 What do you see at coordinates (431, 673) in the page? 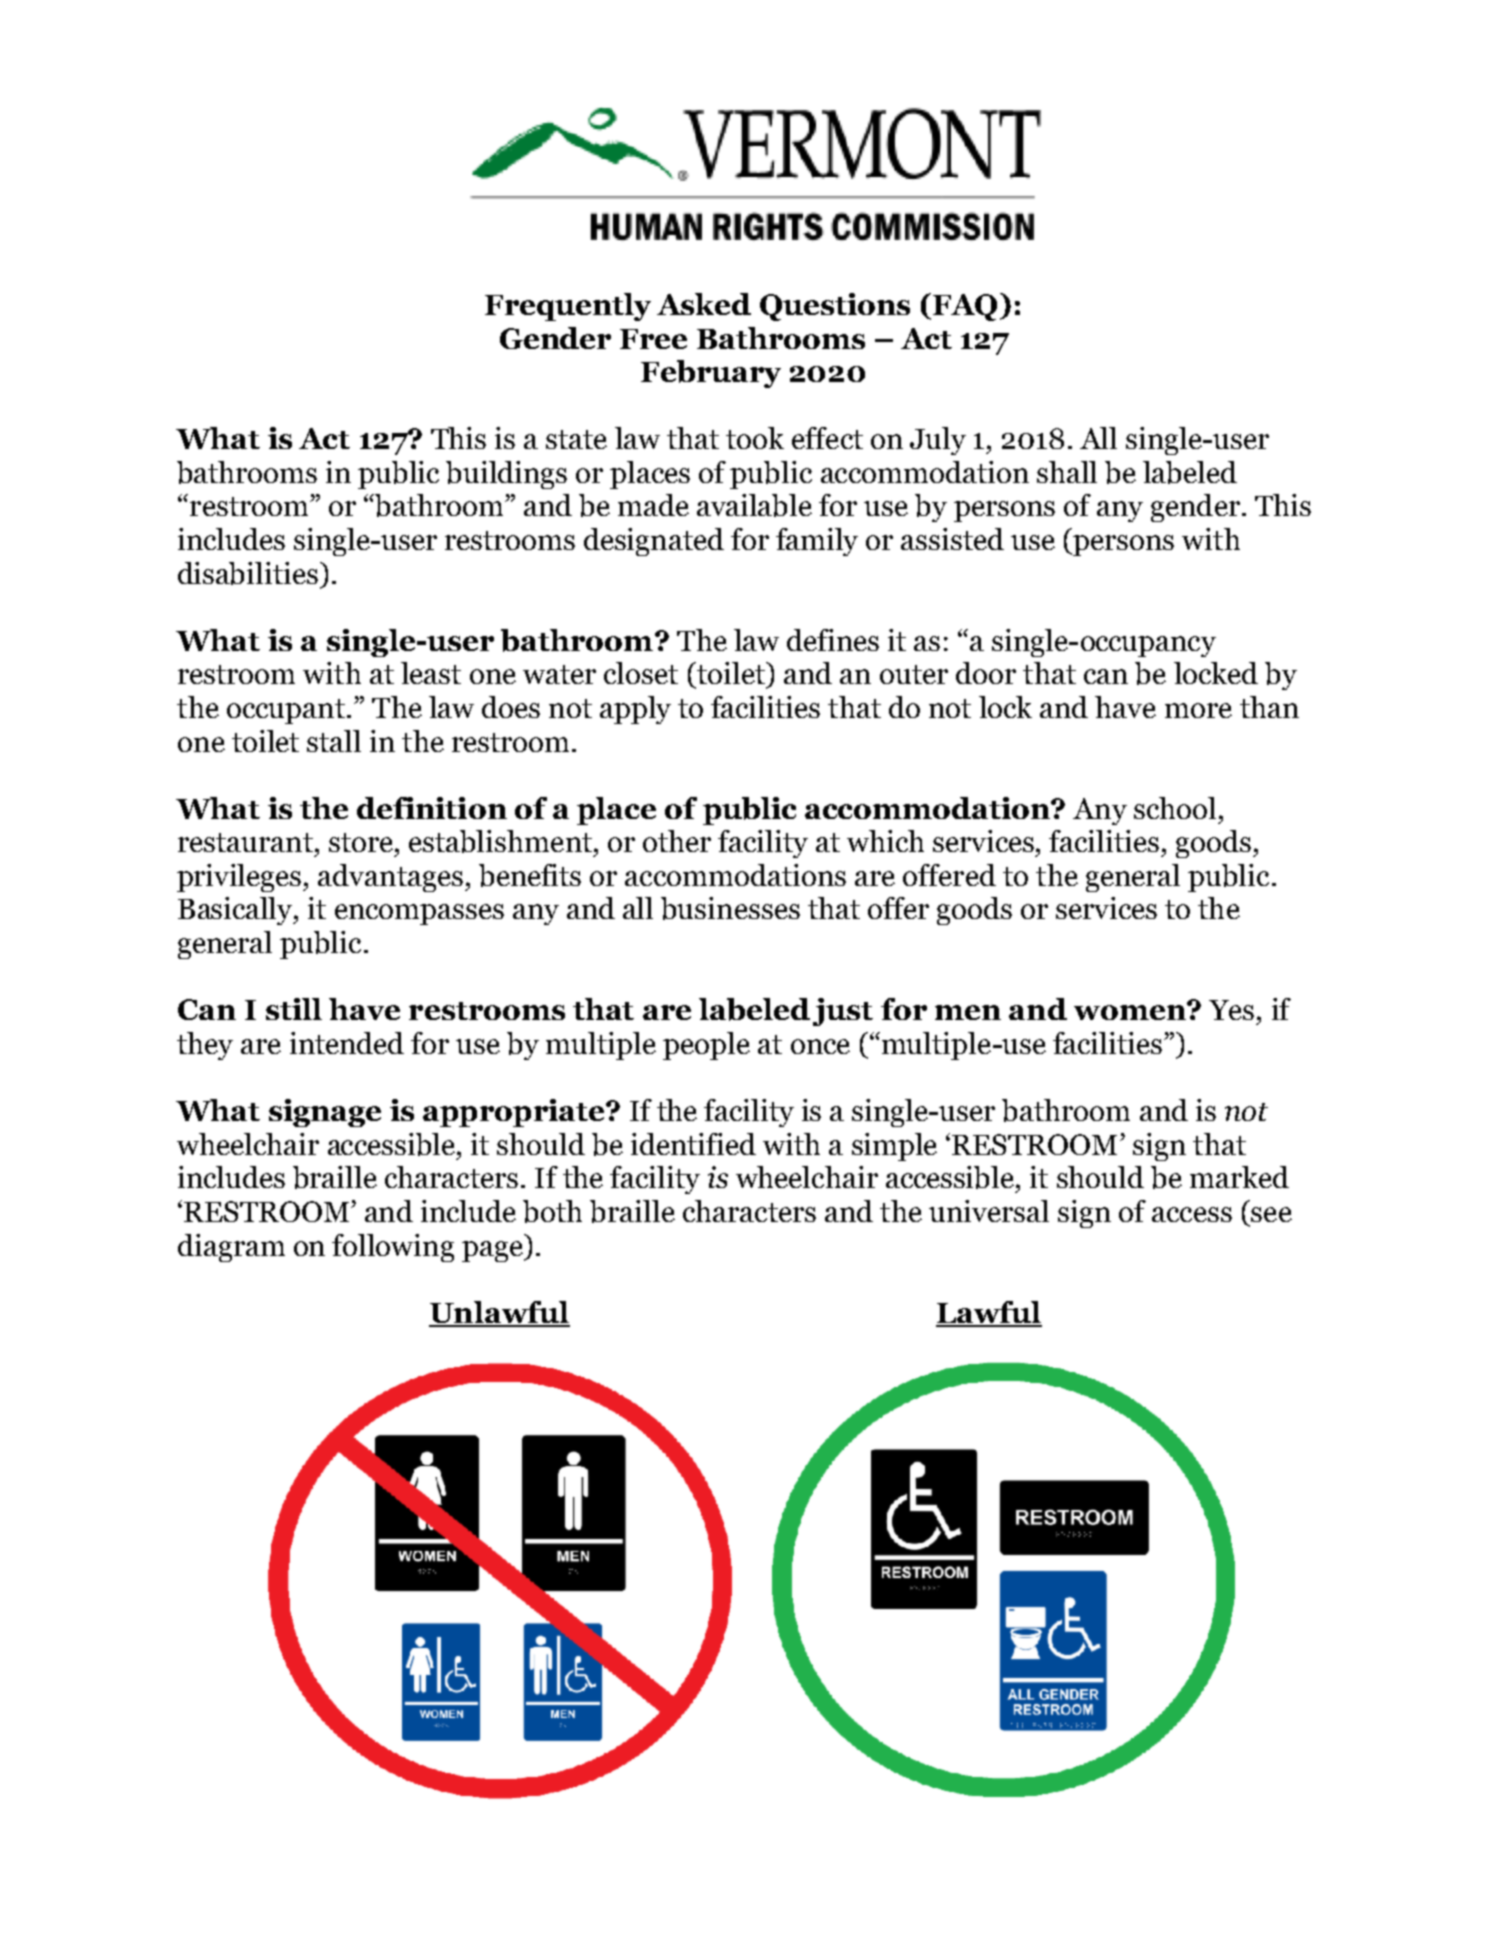
I see `least` at bounding box center [431, 673].
